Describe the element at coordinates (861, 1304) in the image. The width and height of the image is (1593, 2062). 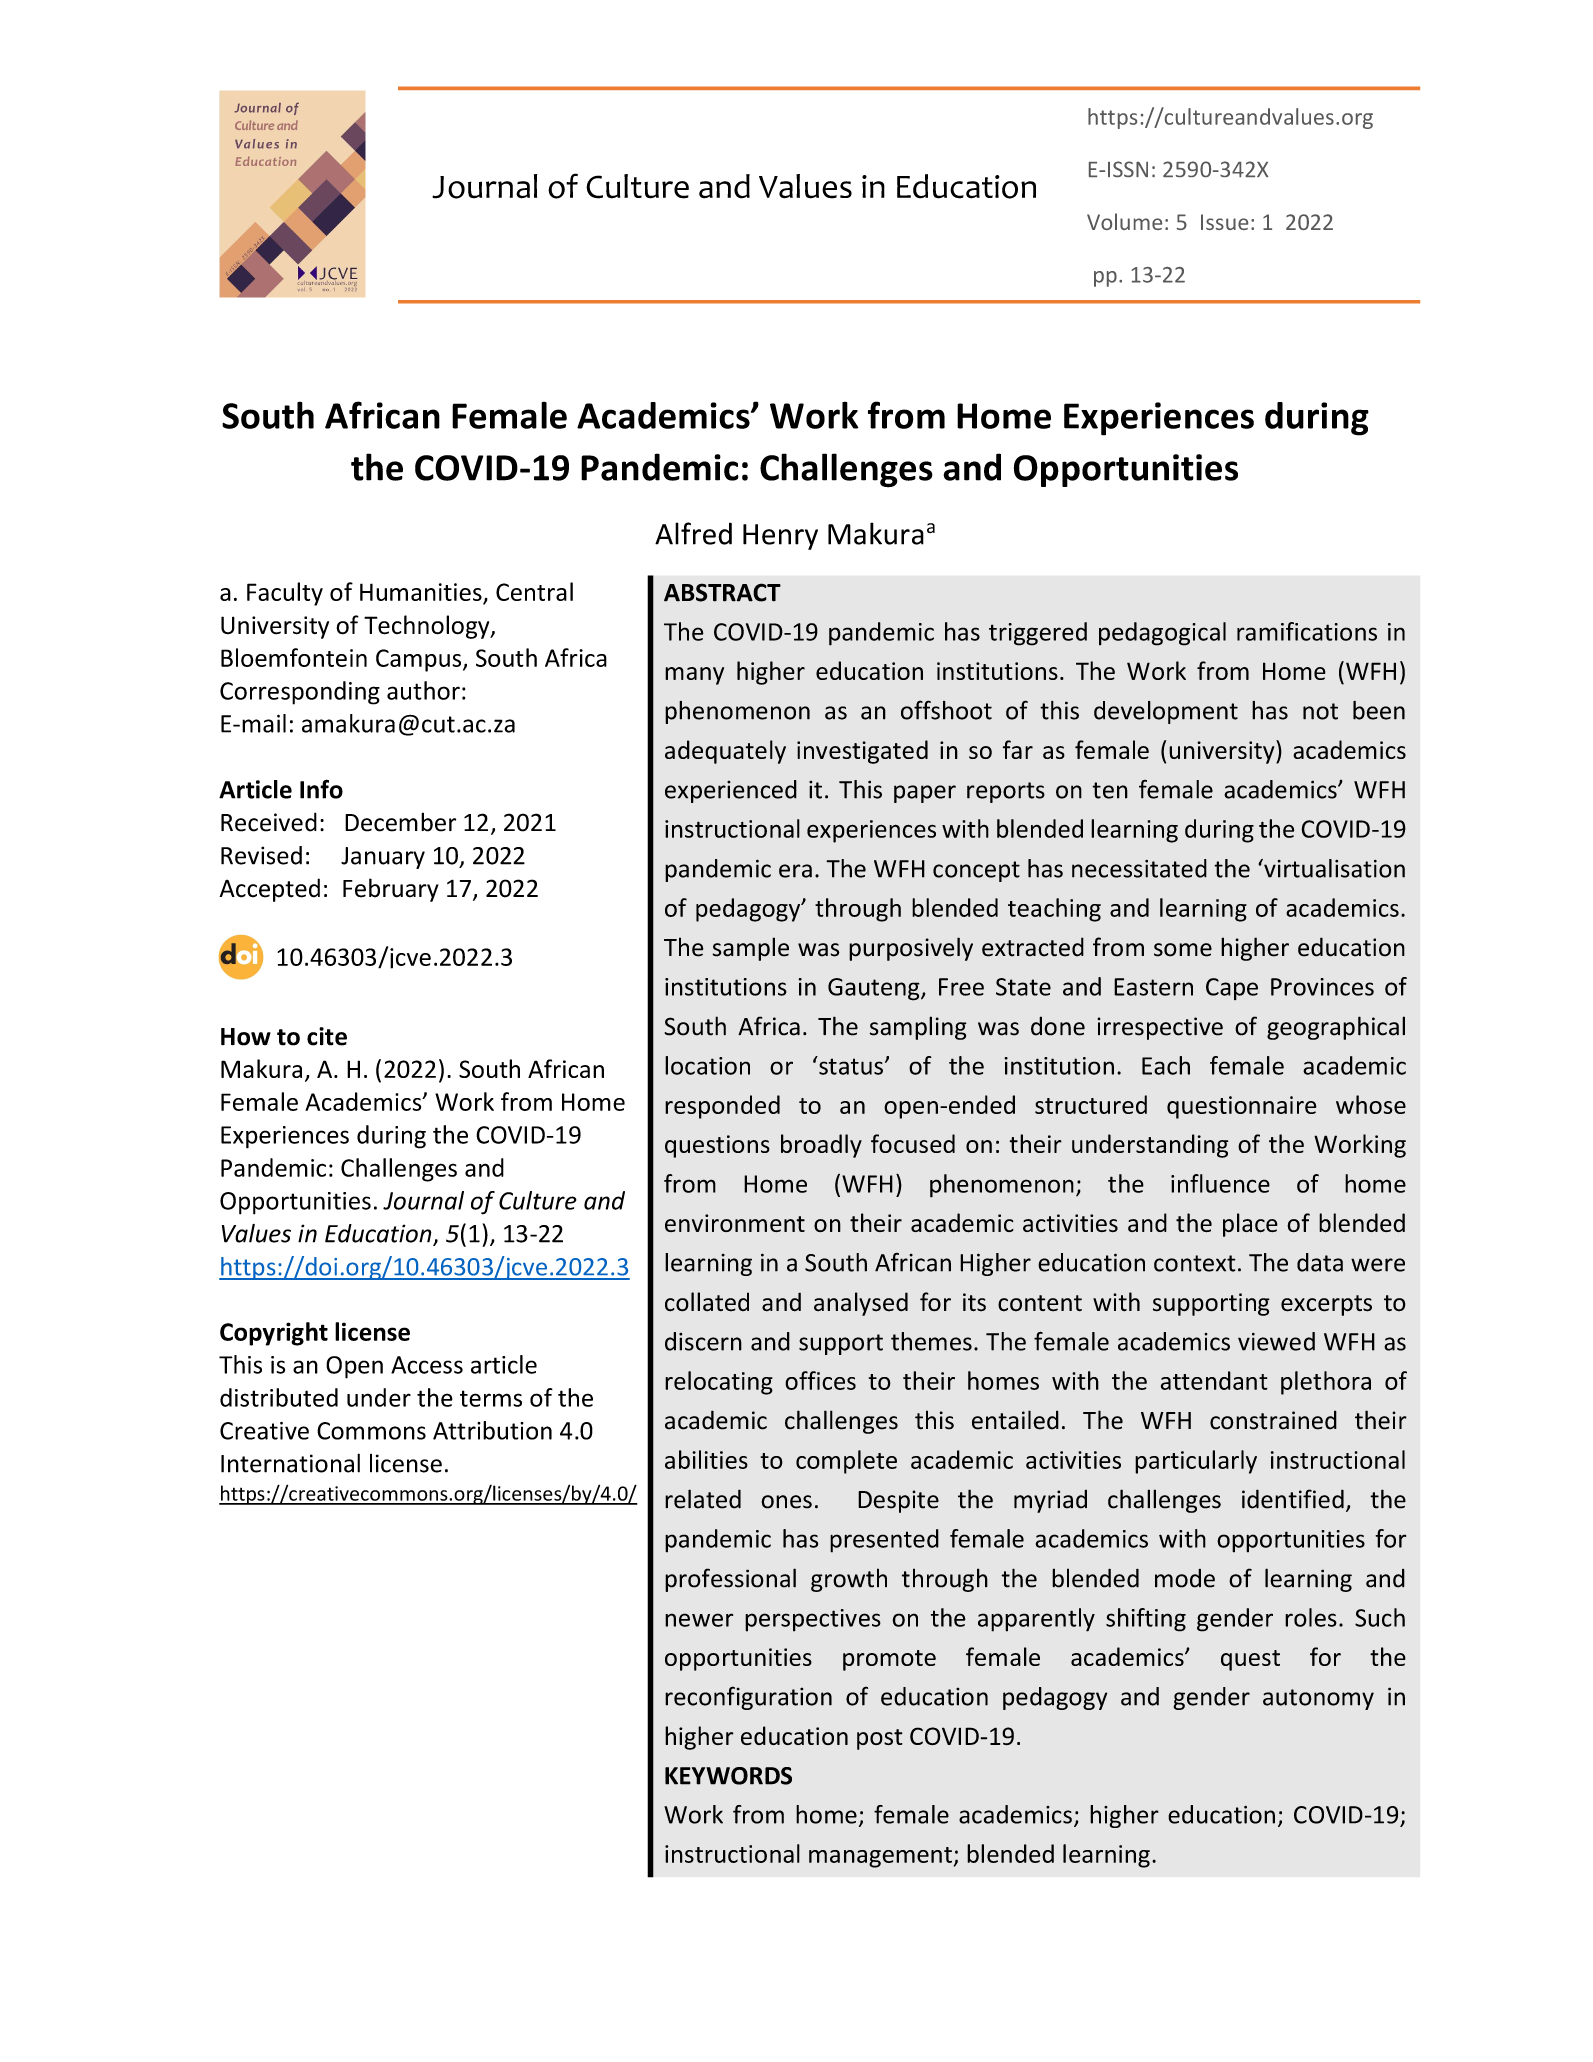
I see `analysed` at that location.
